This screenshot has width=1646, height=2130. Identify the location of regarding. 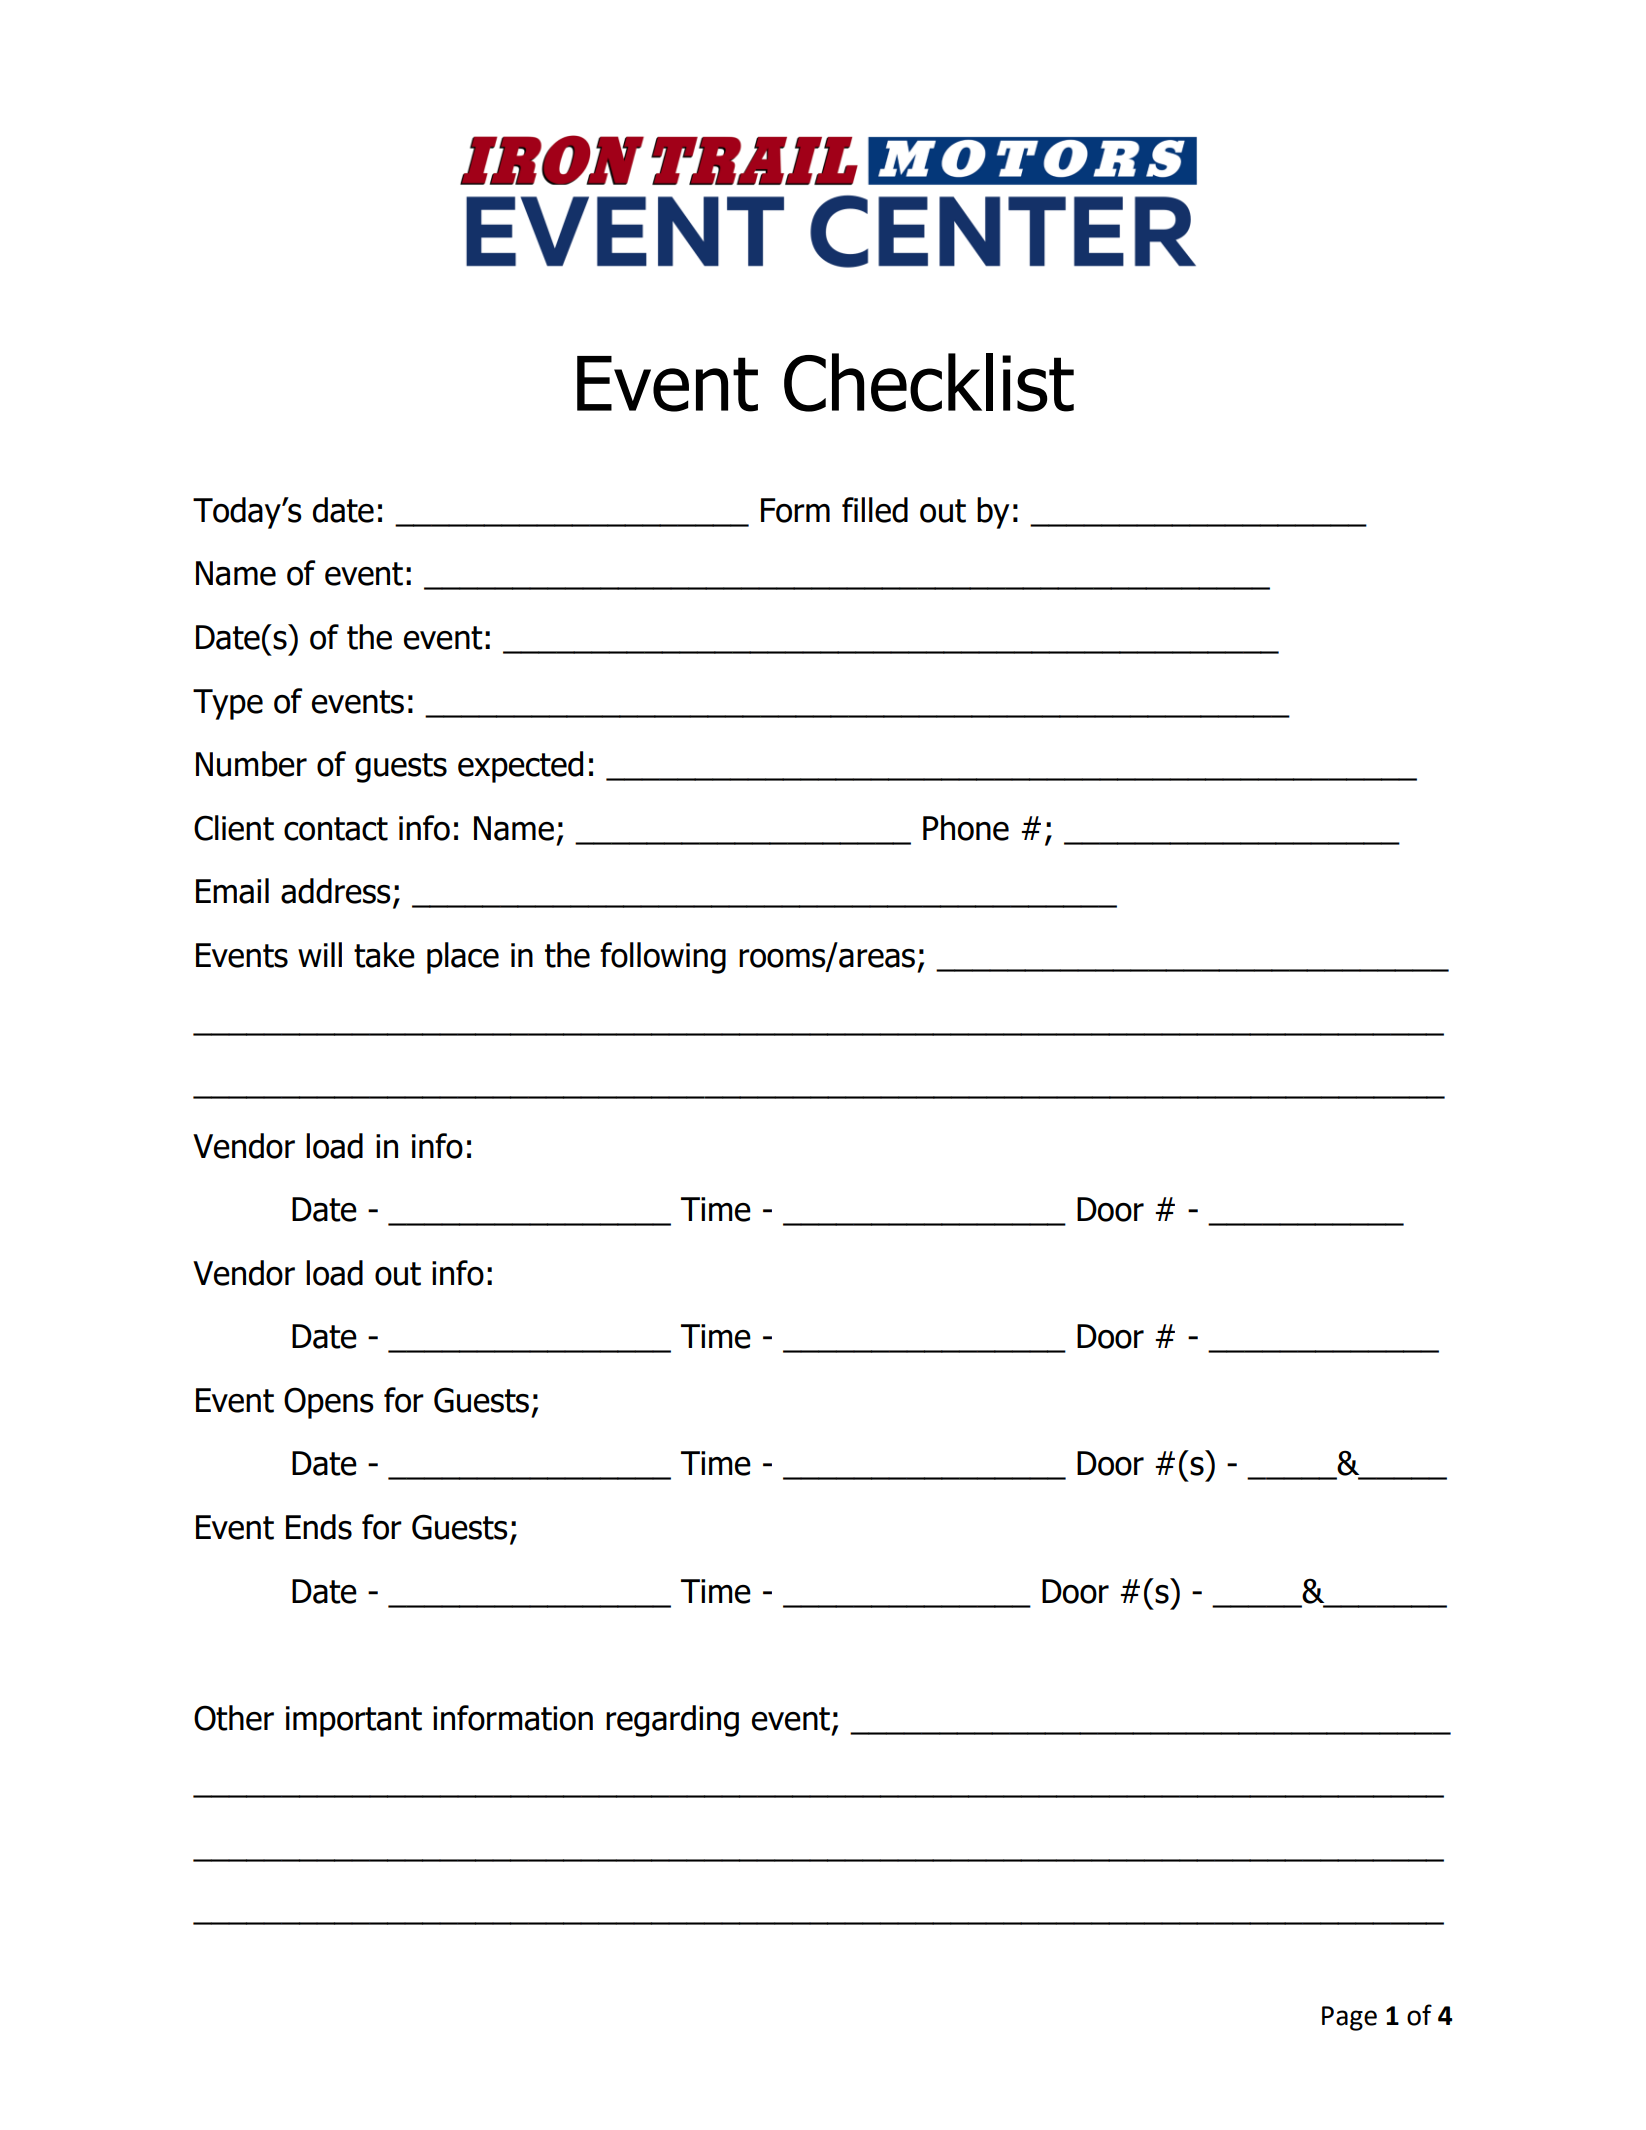
(672, 1721).
